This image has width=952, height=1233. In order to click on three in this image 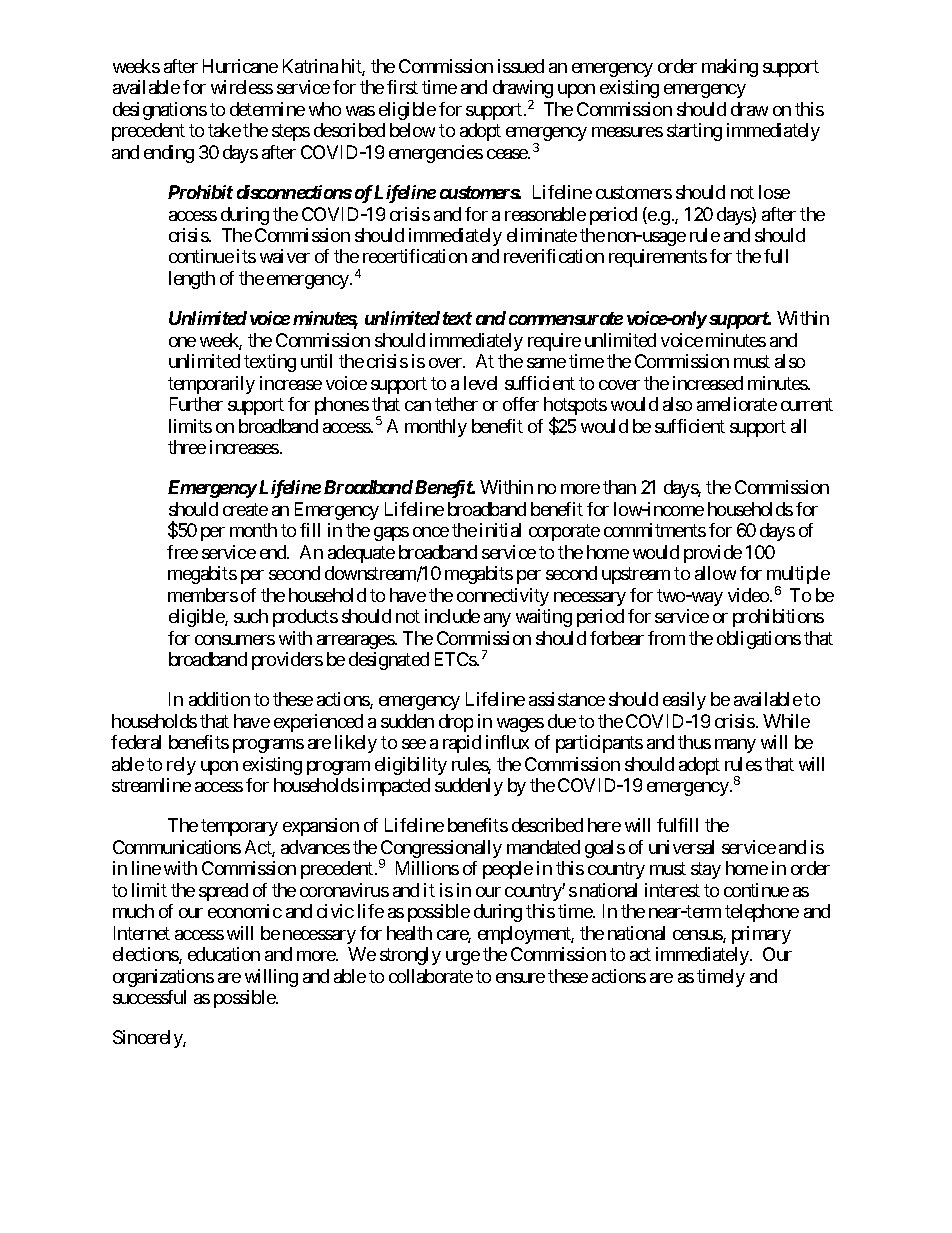, I will do `click(187, 447)`.
